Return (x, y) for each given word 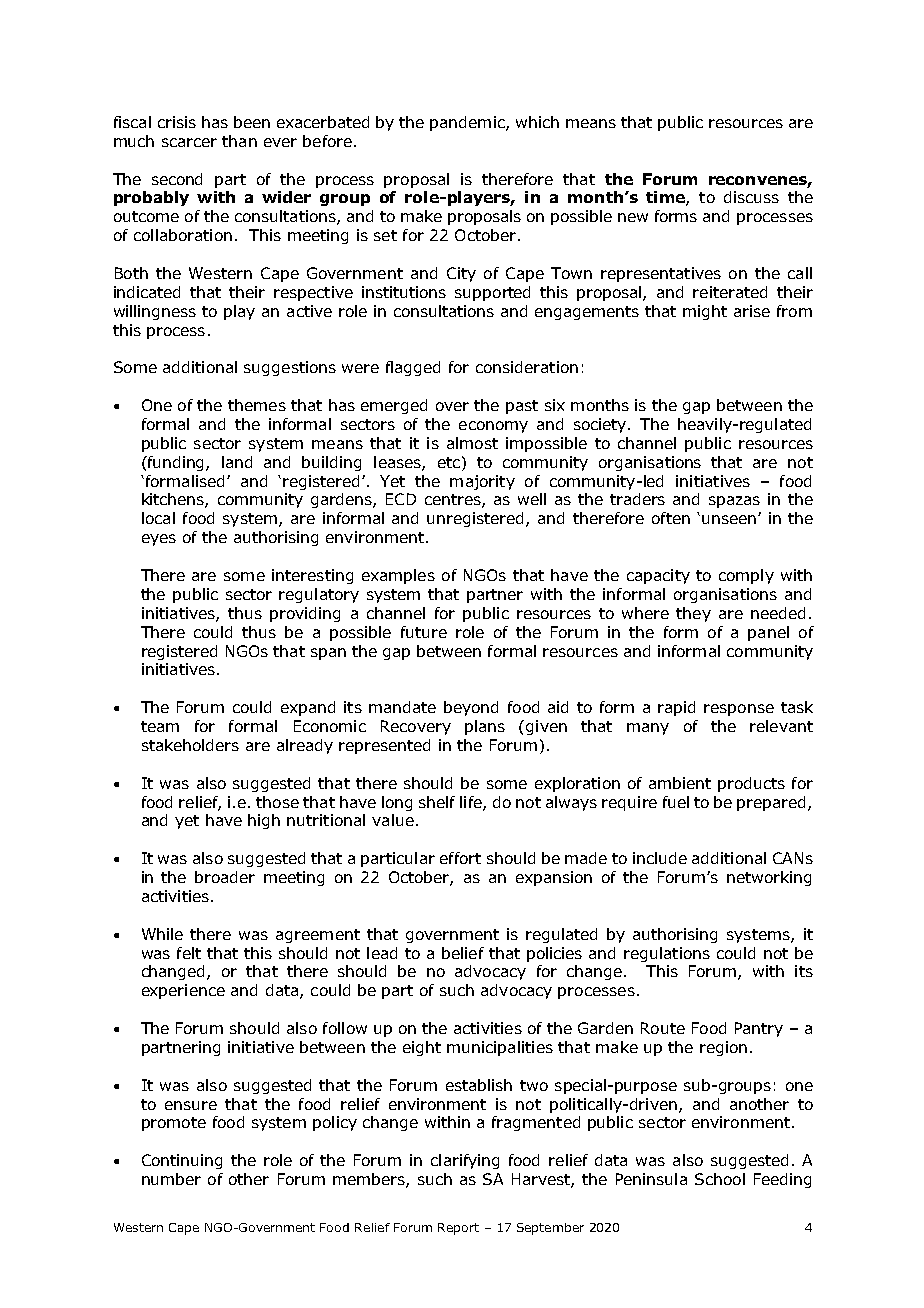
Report (458, 1229)
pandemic (468, 123)
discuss (751, 197)
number (171, 1179)
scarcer (189, 142)
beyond (471, 708)
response (739, 710)
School (720, 1179)
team (160, 726)
